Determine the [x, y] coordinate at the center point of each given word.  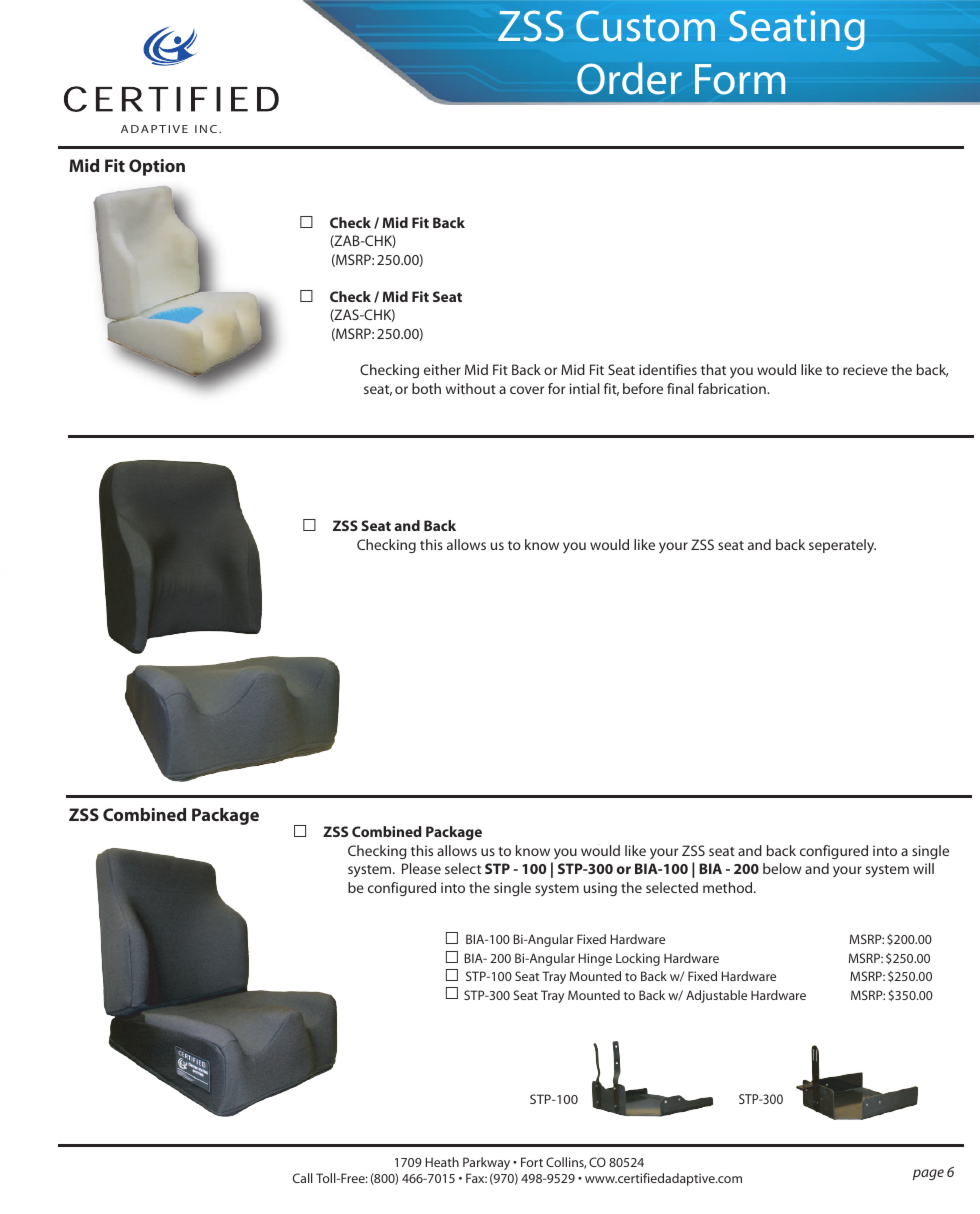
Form [740, 79]
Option [157, 167]
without [471, 388]
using [600, 889]
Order [629, 78]
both [426, 388]
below [782, 868]
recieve [865, 369]
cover [527, 390]
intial [584, 388]
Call [302, 1178]
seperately [842, 546]
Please [421, 868]
